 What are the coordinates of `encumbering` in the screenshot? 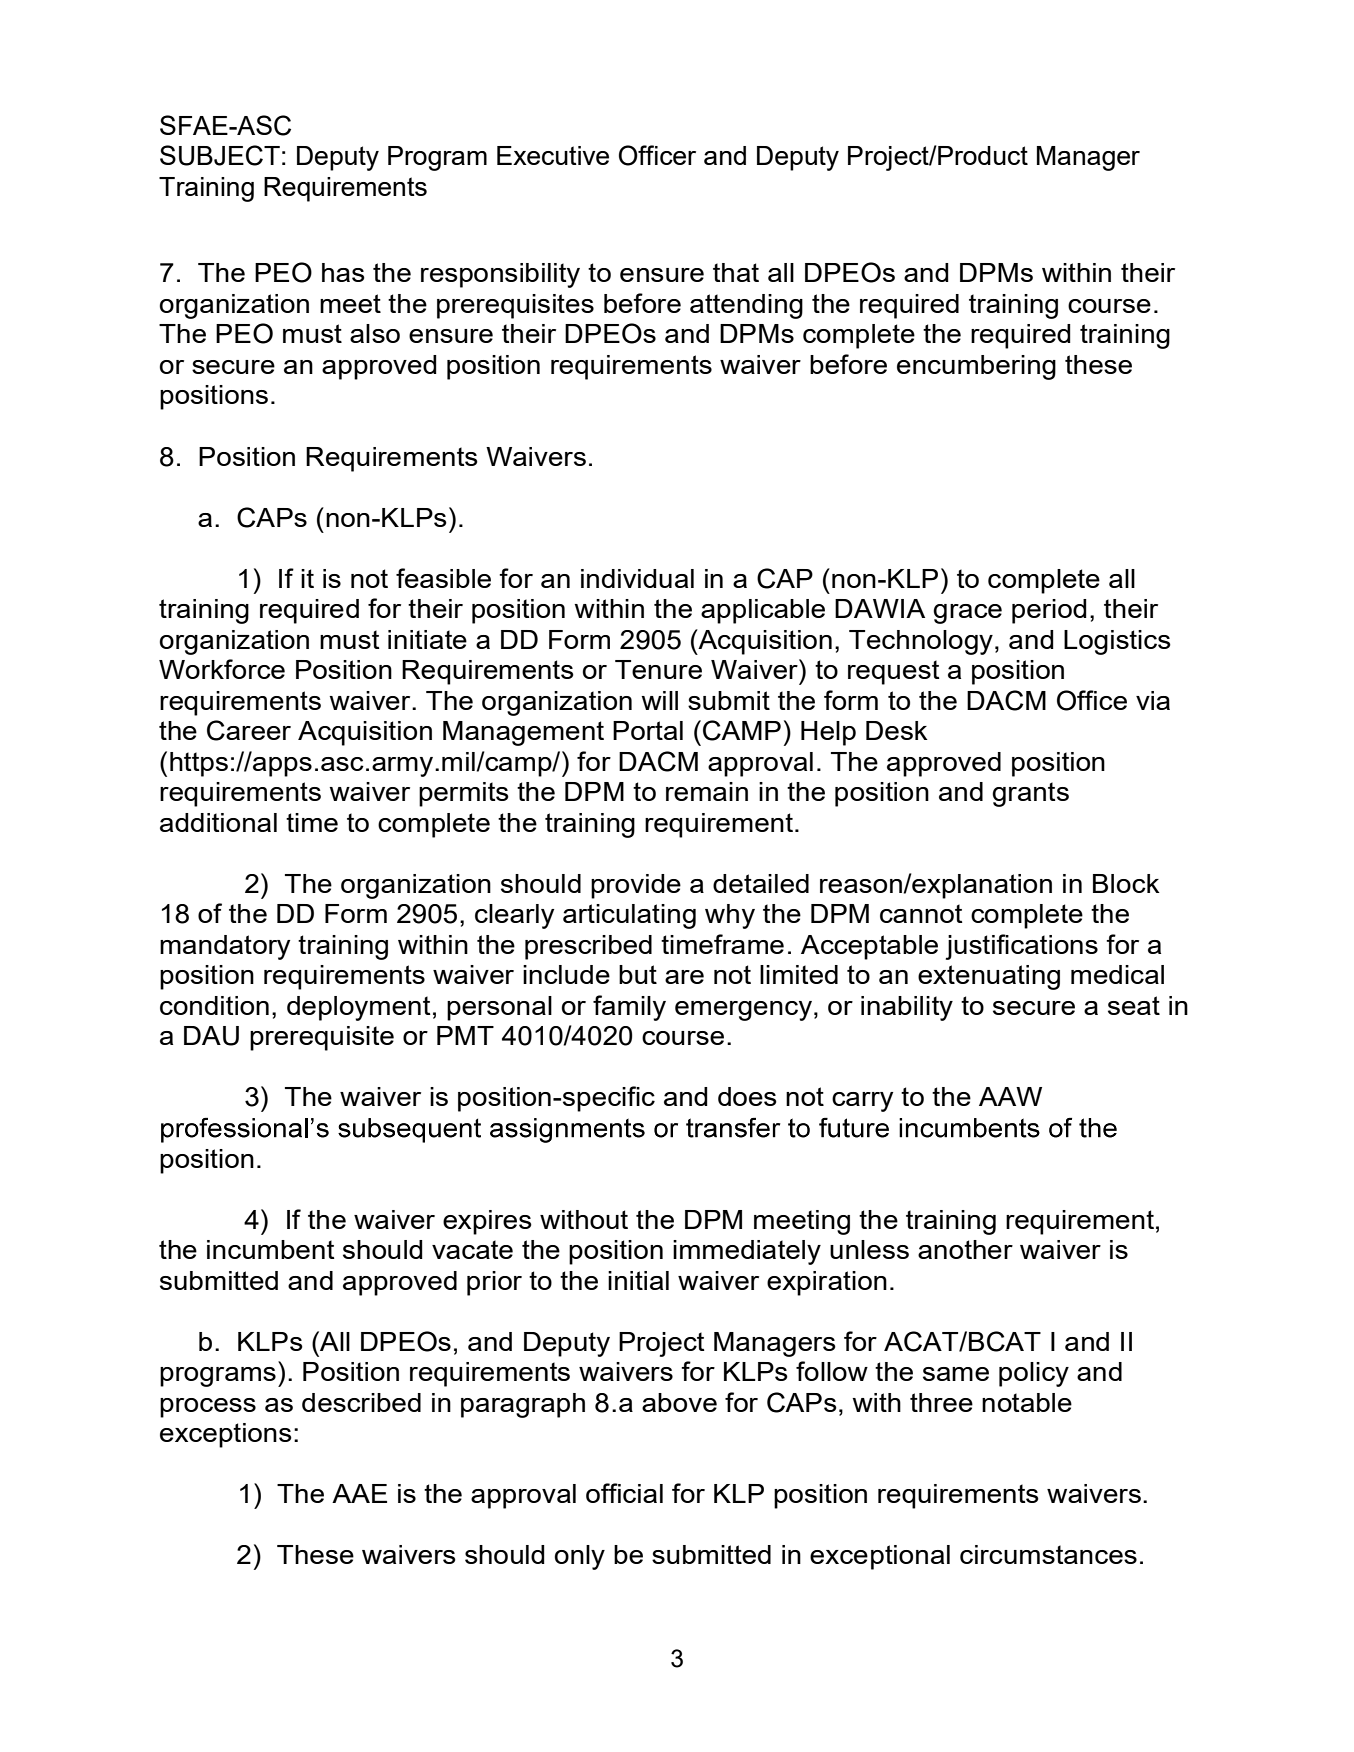 It's located at (976, 367).
